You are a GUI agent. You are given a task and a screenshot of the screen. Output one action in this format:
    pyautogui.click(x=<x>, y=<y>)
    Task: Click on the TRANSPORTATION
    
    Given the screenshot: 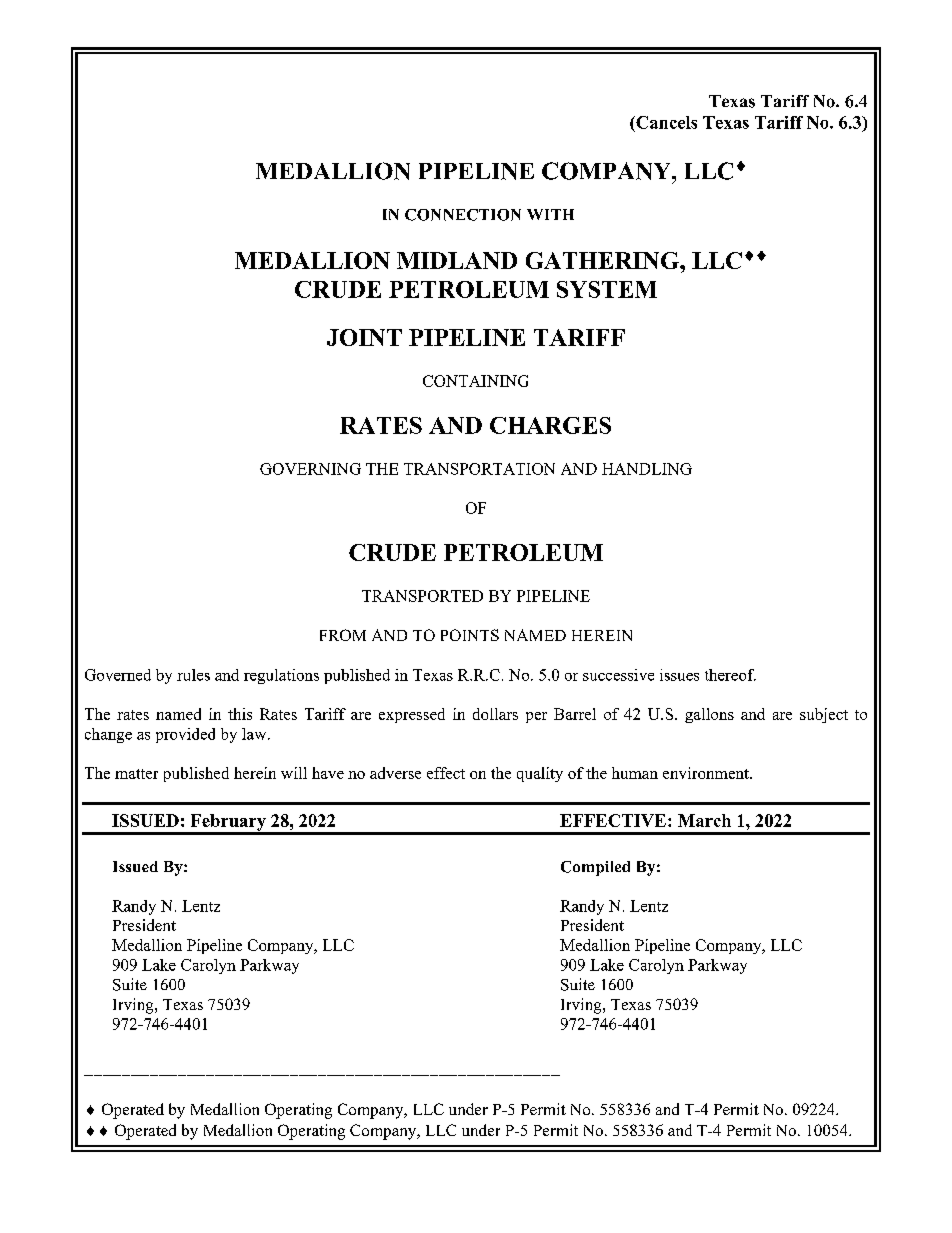 What is the action you would take?
    pyautogui.click(x=479, y=469)
